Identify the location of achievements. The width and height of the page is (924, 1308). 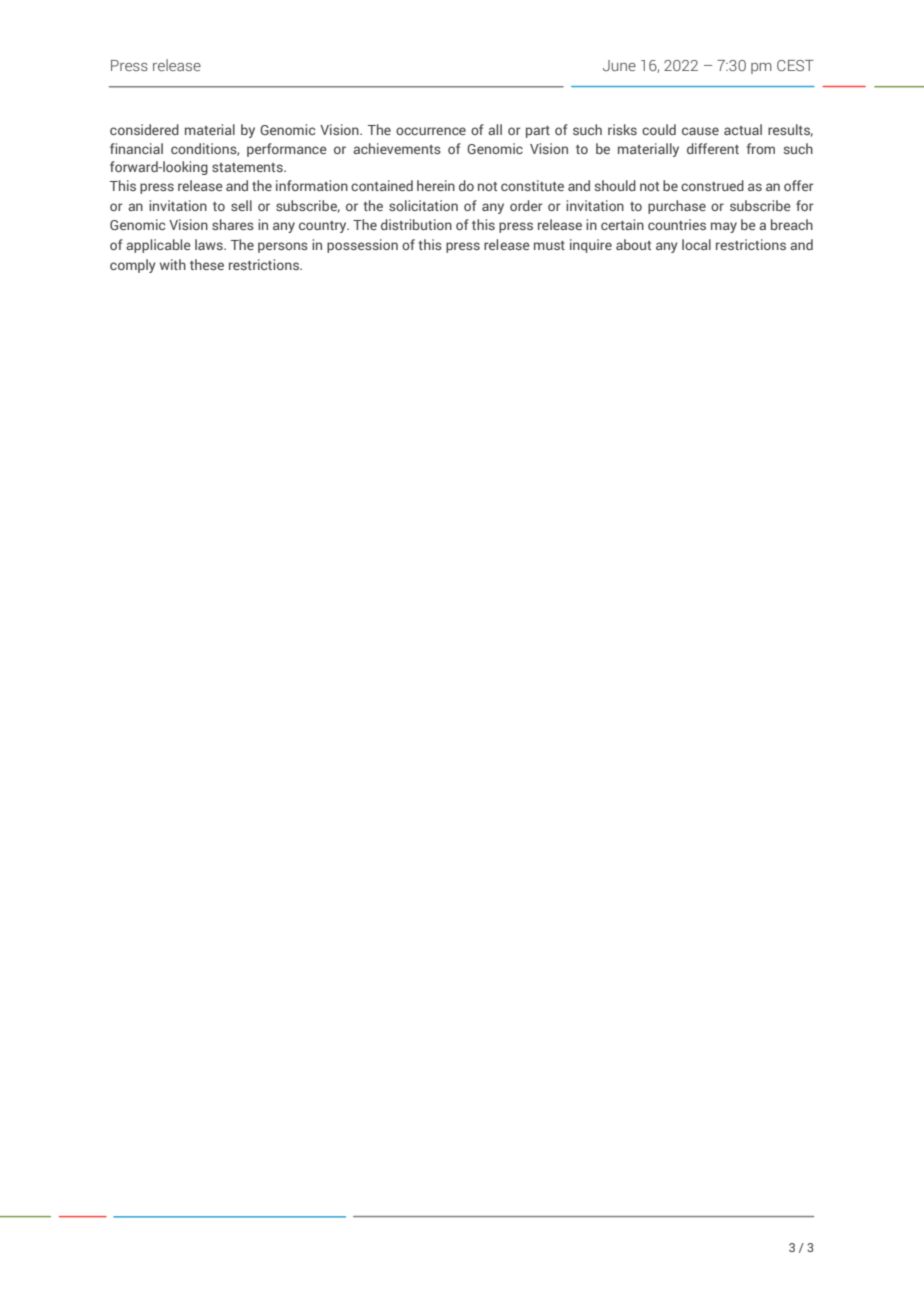
(397, 148).
